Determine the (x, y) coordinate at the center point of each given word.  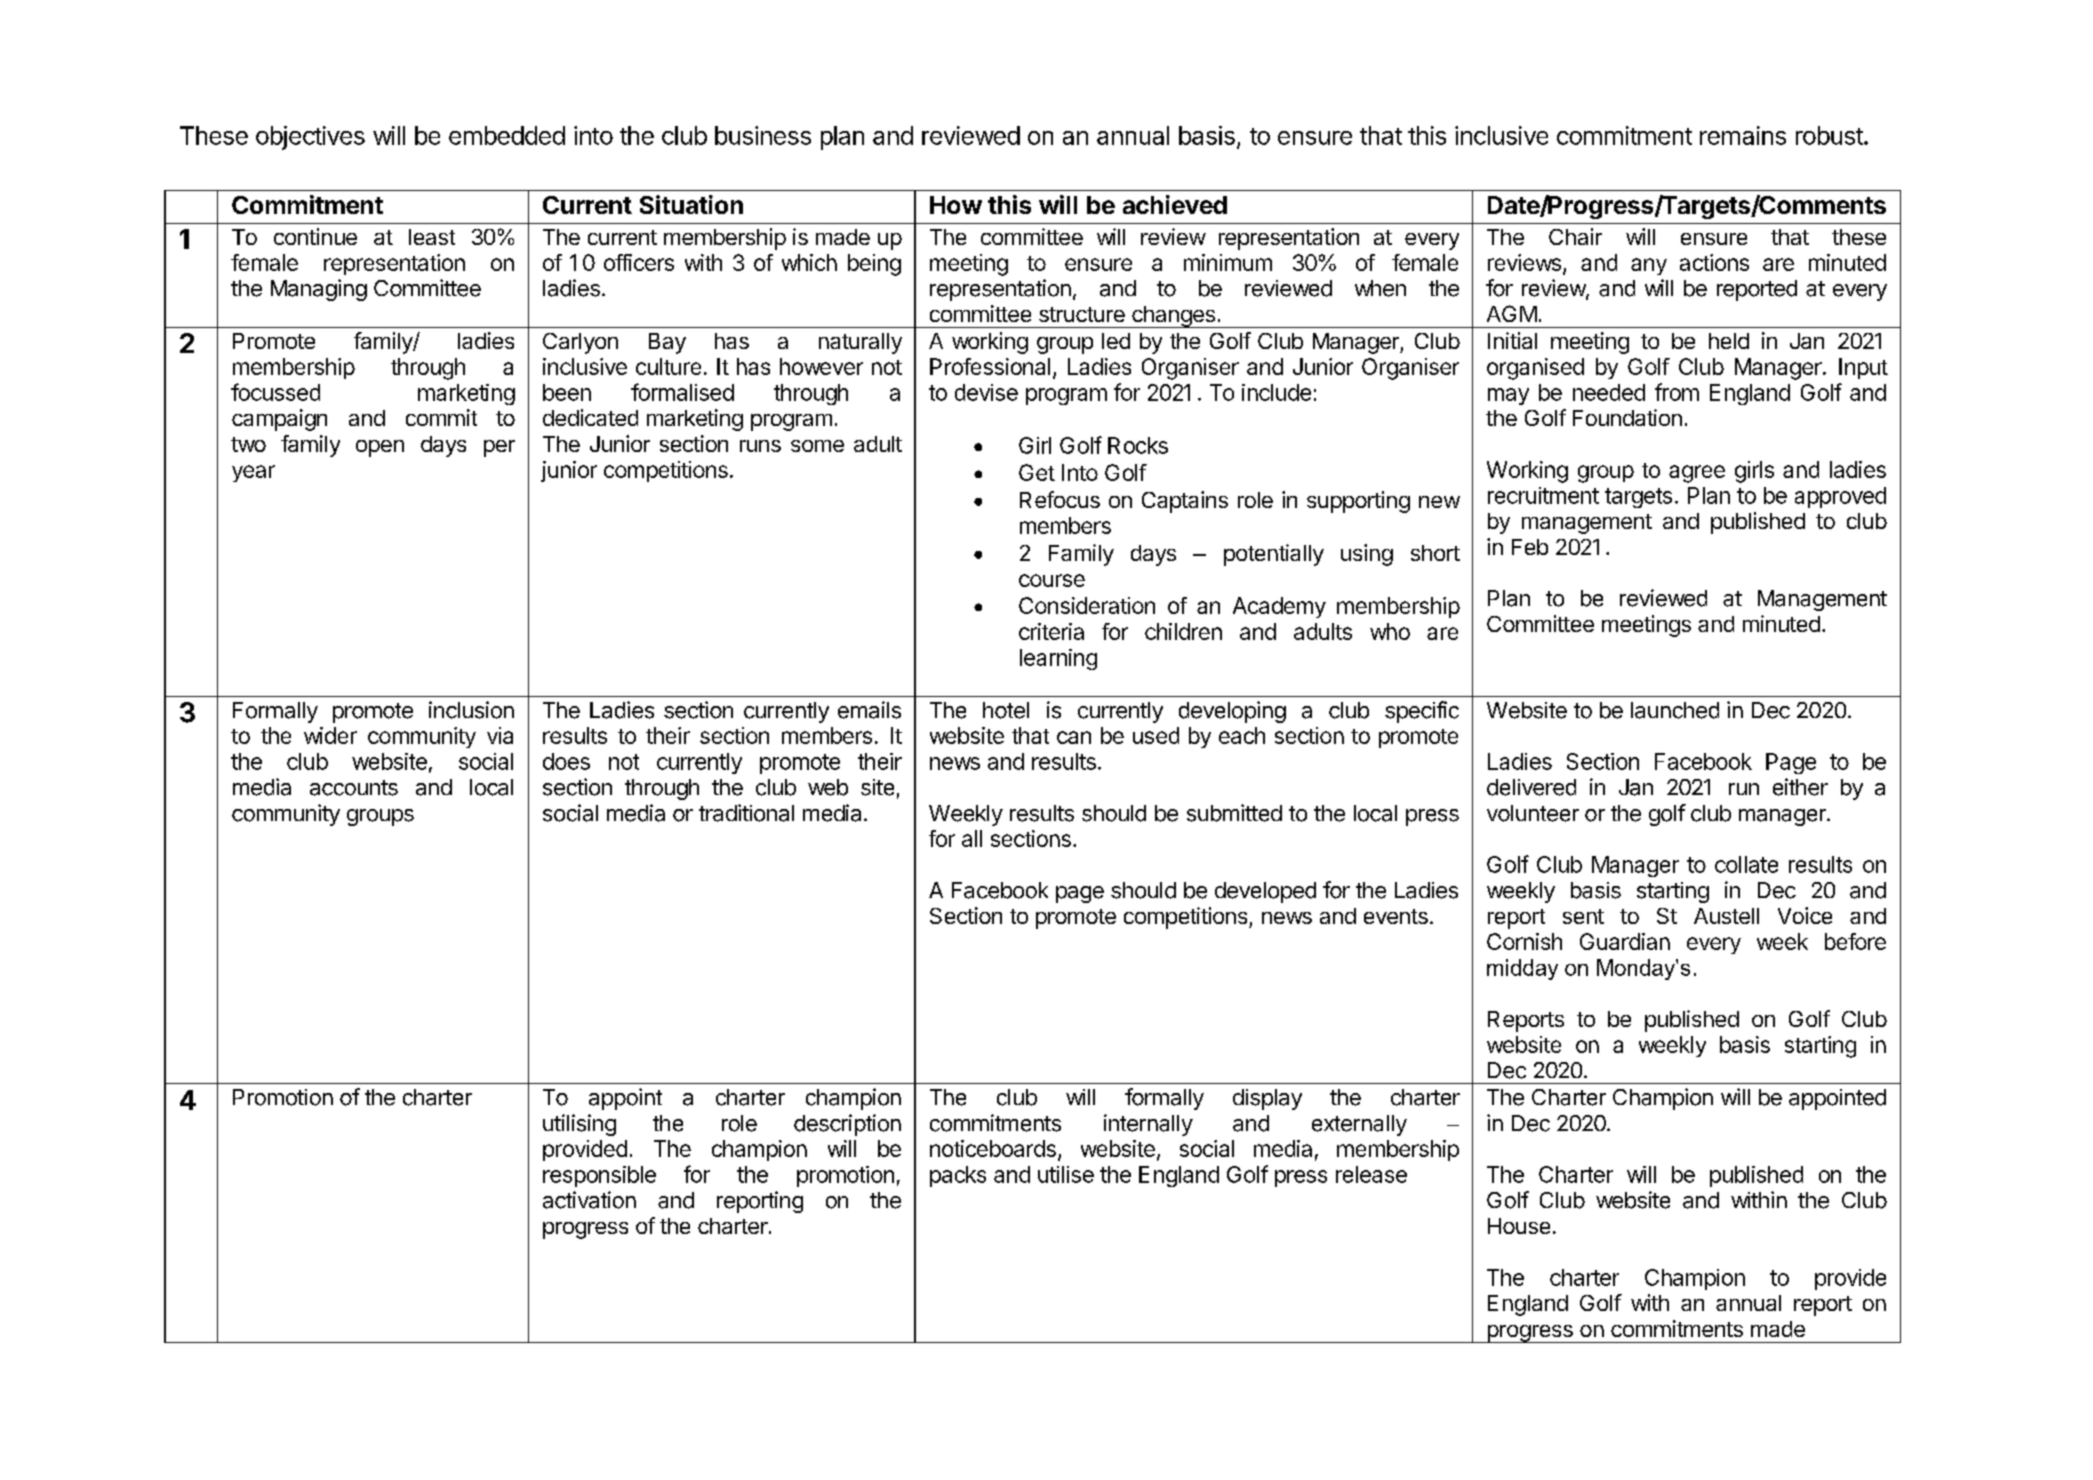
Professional (990, 366)
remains (1743, 135)
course (1052, 580)
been (567, 392)
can (1074, 737)
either (1800, 787)
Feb (1530, 547)
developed (1265, 892)
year (253, 473)
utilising (579, 1125)
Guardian (1625, 941)
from (1677, 392)
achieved (1175, 204)
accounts (354, 788)
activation (589, 1200)
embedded (507, 135)
